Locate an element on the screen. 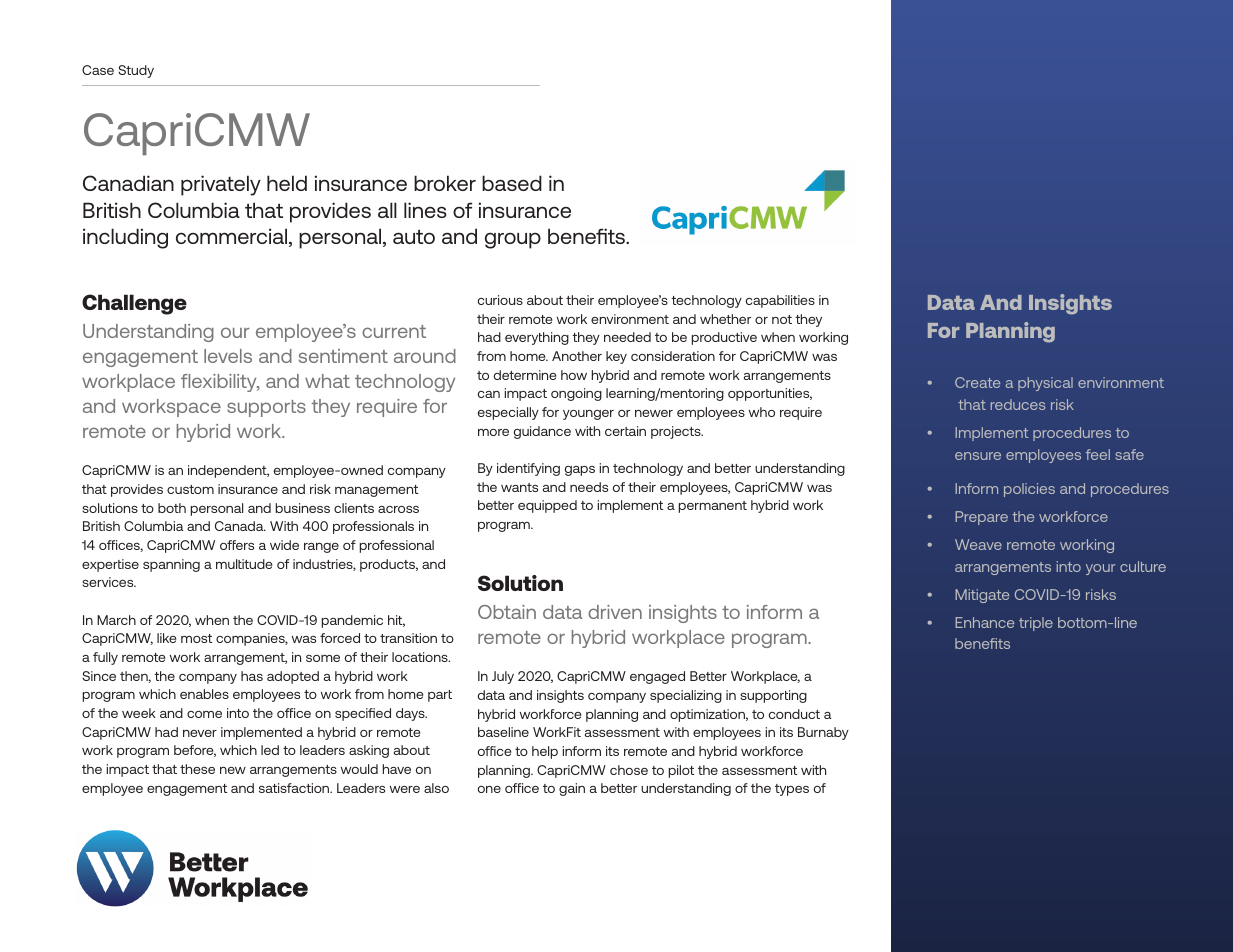  broker is located at coordinates (445, 183).
